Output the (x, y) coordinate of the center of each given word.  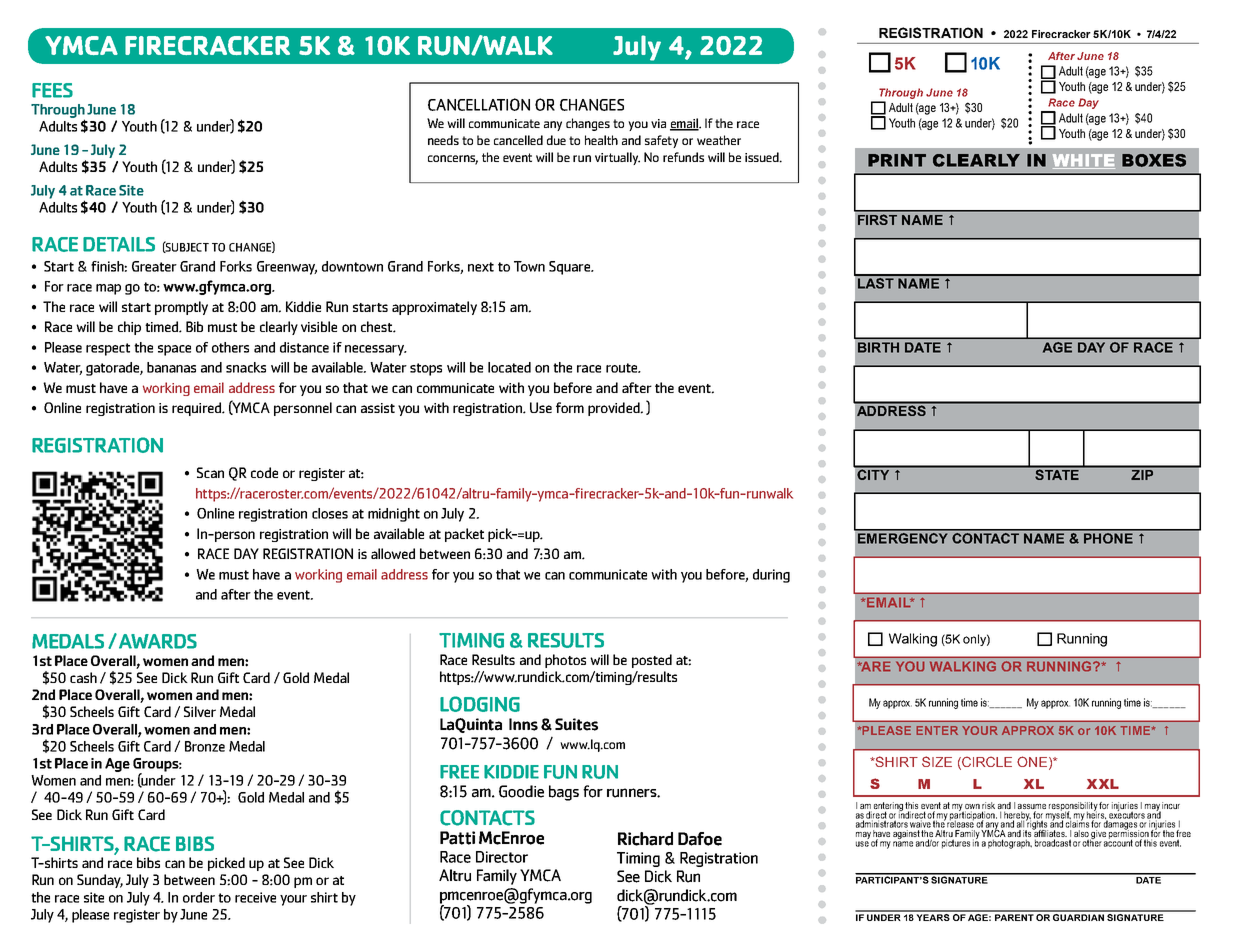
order (199, 897)
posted (652, 661)
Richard (645, 839)
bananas (171, 367)
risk (988, 807)
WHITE (1084, 161)
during (771, 576)
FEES (52, 90)
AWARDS (158, 641)
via (658, 123)
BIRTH (878, 347)
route (623, 368)
